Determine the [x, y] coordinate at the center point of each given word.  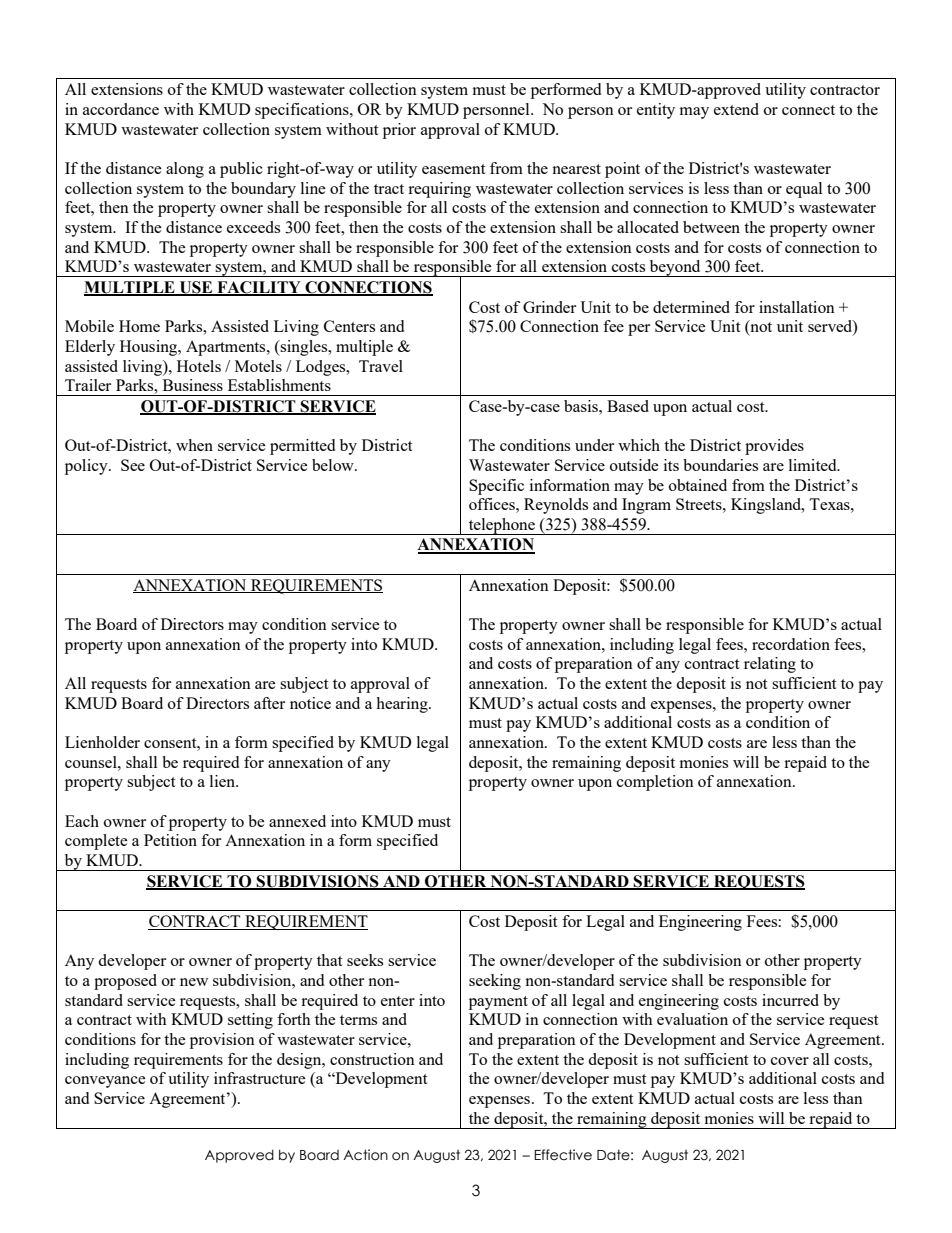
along [185, 170]
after [269, 703]
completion [655, 783]
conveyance [105, 1082]
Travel [381, 366]
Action [365, 1155]
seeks [365, 960]
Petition [170, 840]
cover [790, 1061]
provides [774, 447]
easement [453, 169]
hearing [403, 705]
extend [736, 109]
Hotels [199, 366]
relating [770, 665]
